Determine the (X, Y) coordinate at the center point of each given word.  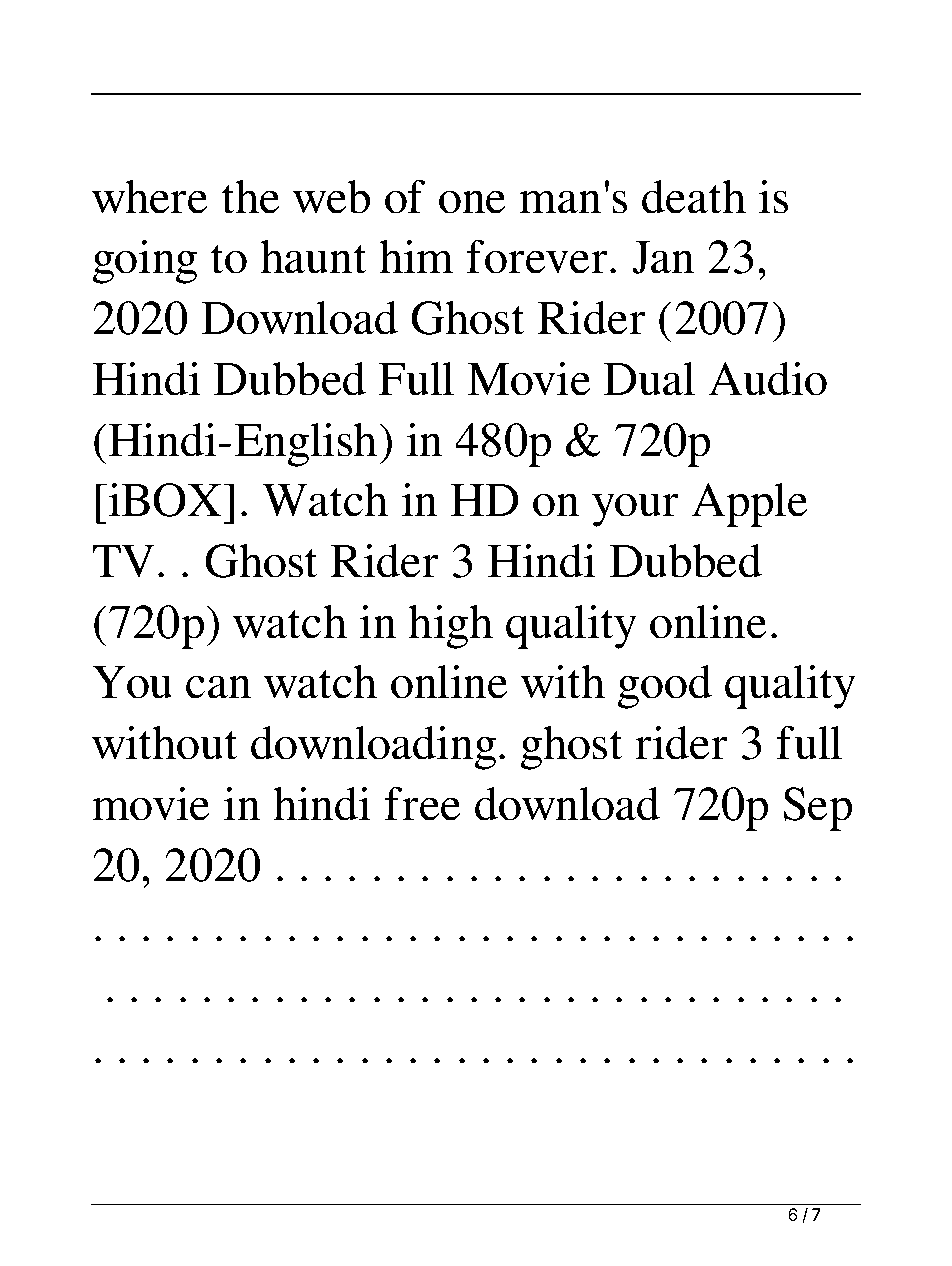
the (251, 197)
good (664, 687)
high (450, 627)
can (218, 687)
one (472, 202)
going (144, 262)
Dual (649, 379)
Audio (767, 379)
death (694, 197)
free (422, 804)
